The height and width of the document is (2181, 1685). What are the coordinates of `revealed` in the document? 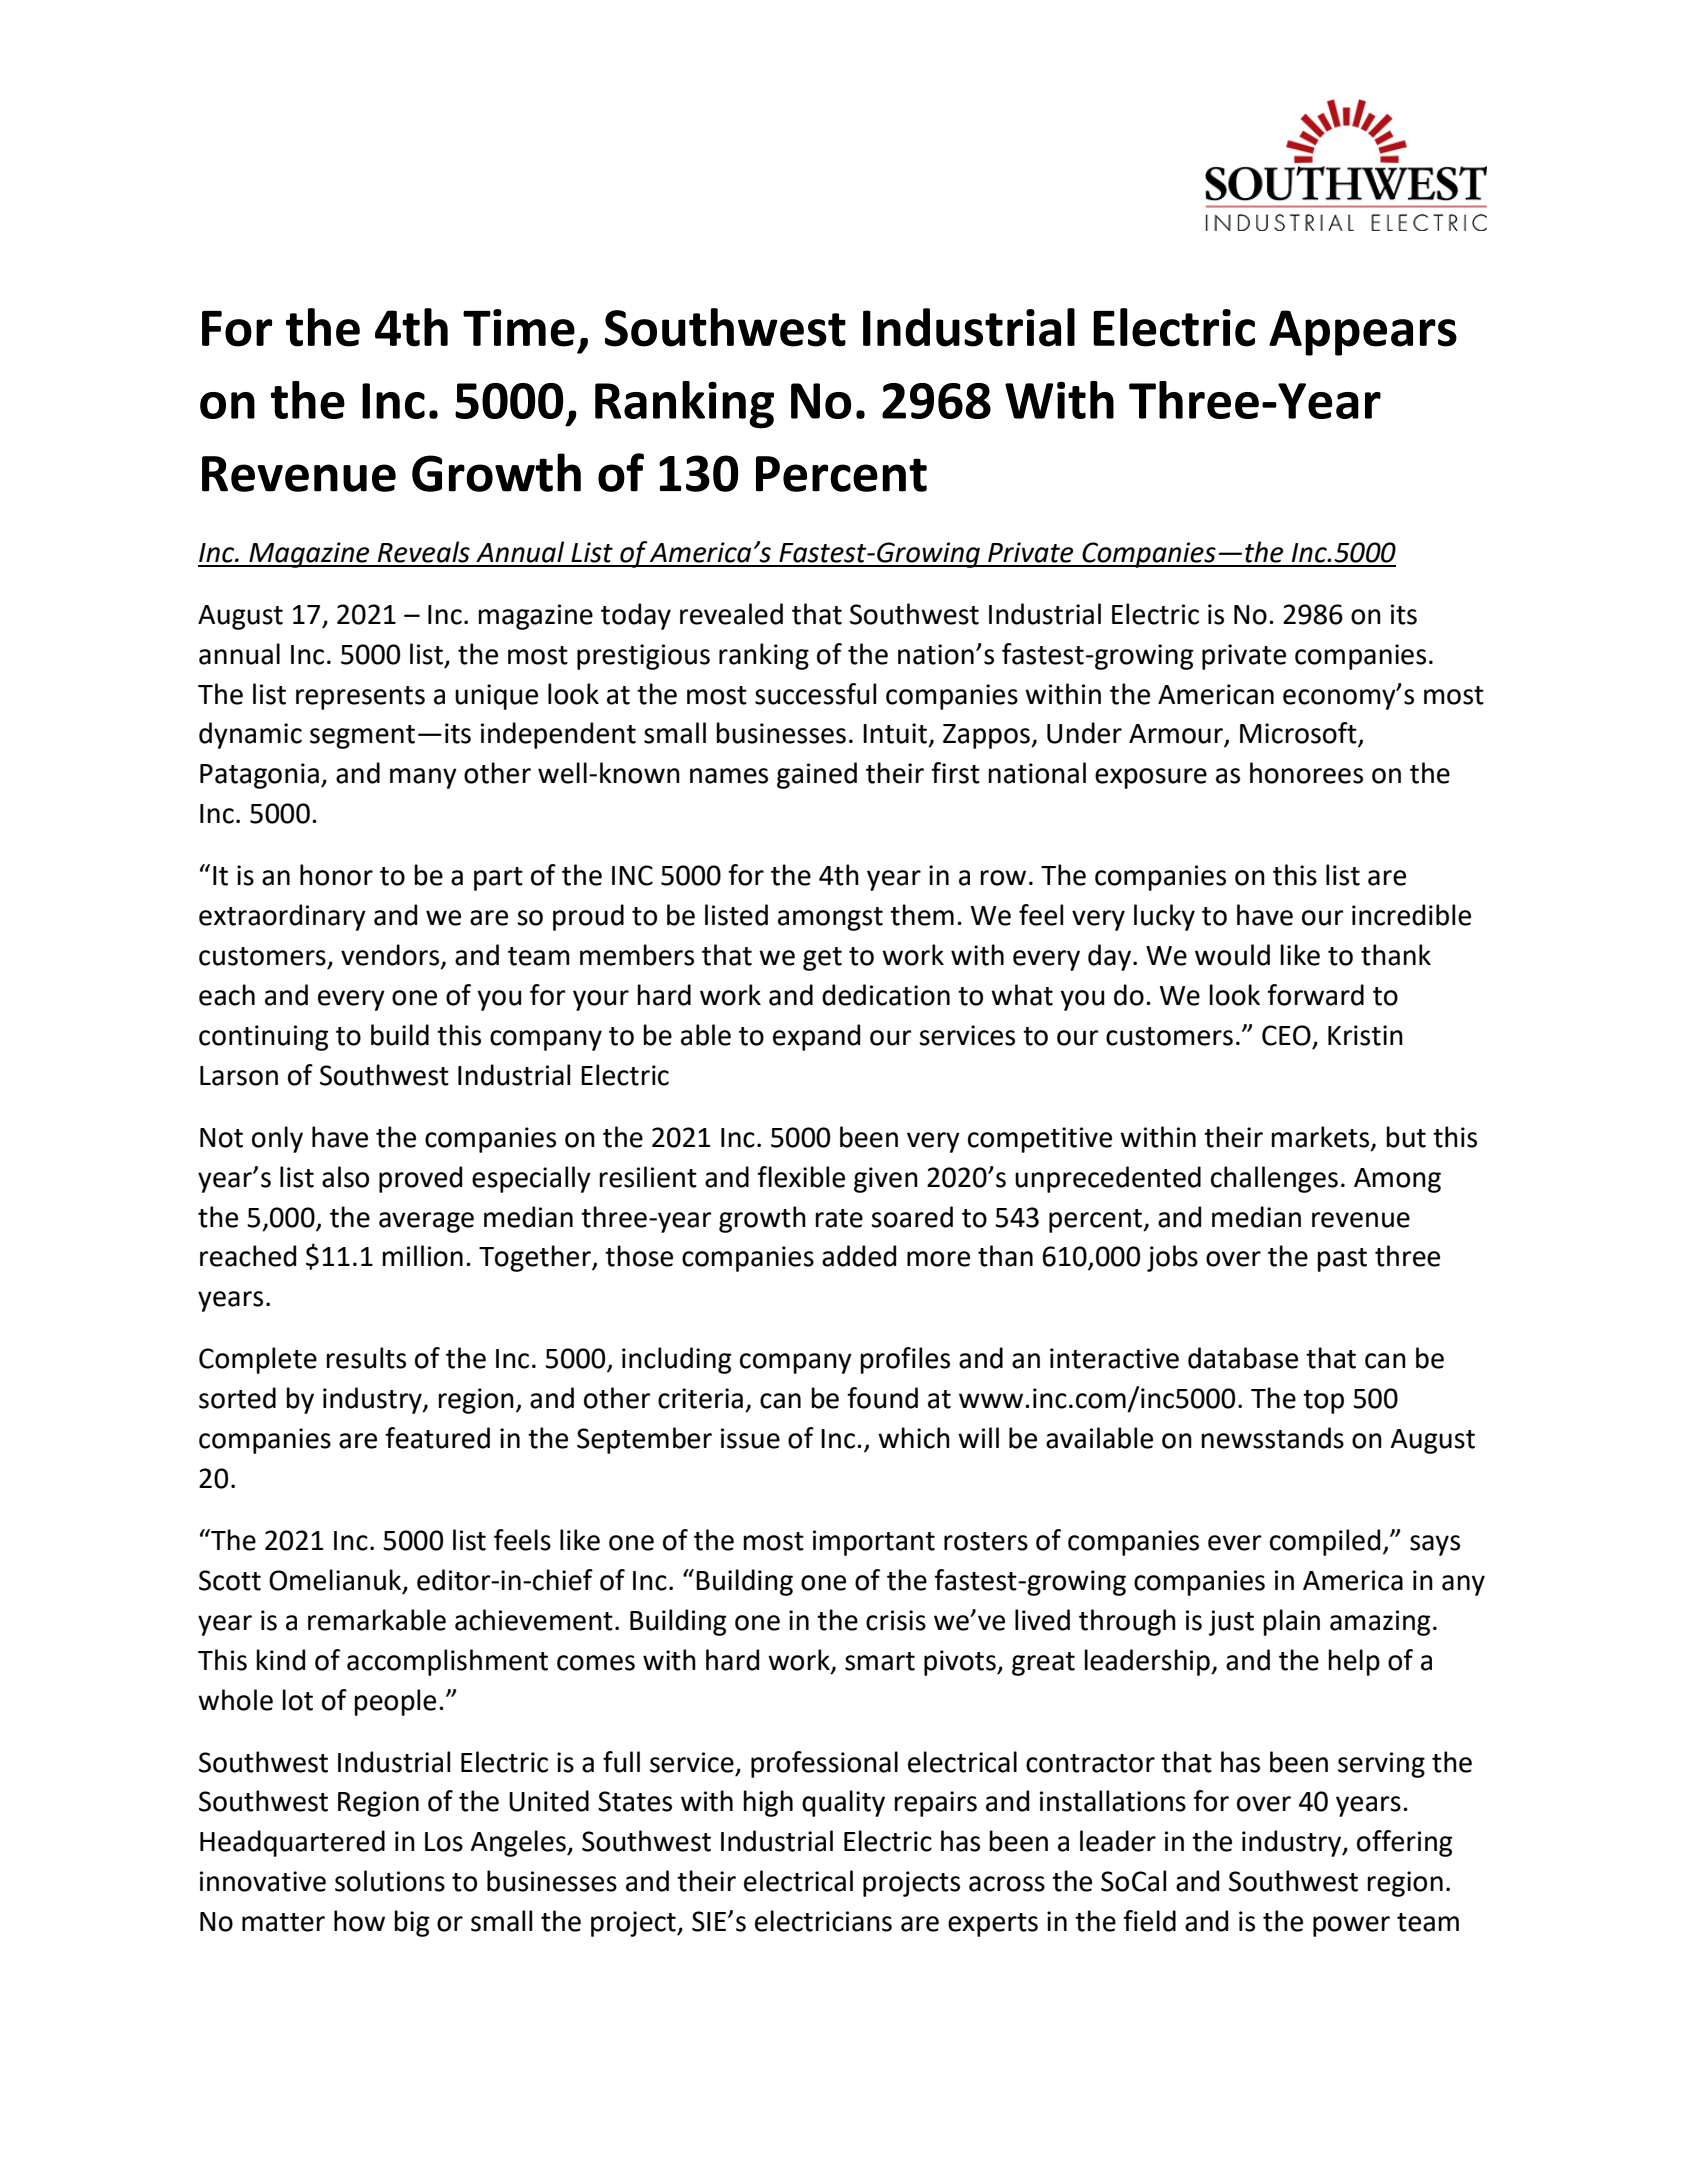 It's located at (731, 614).
